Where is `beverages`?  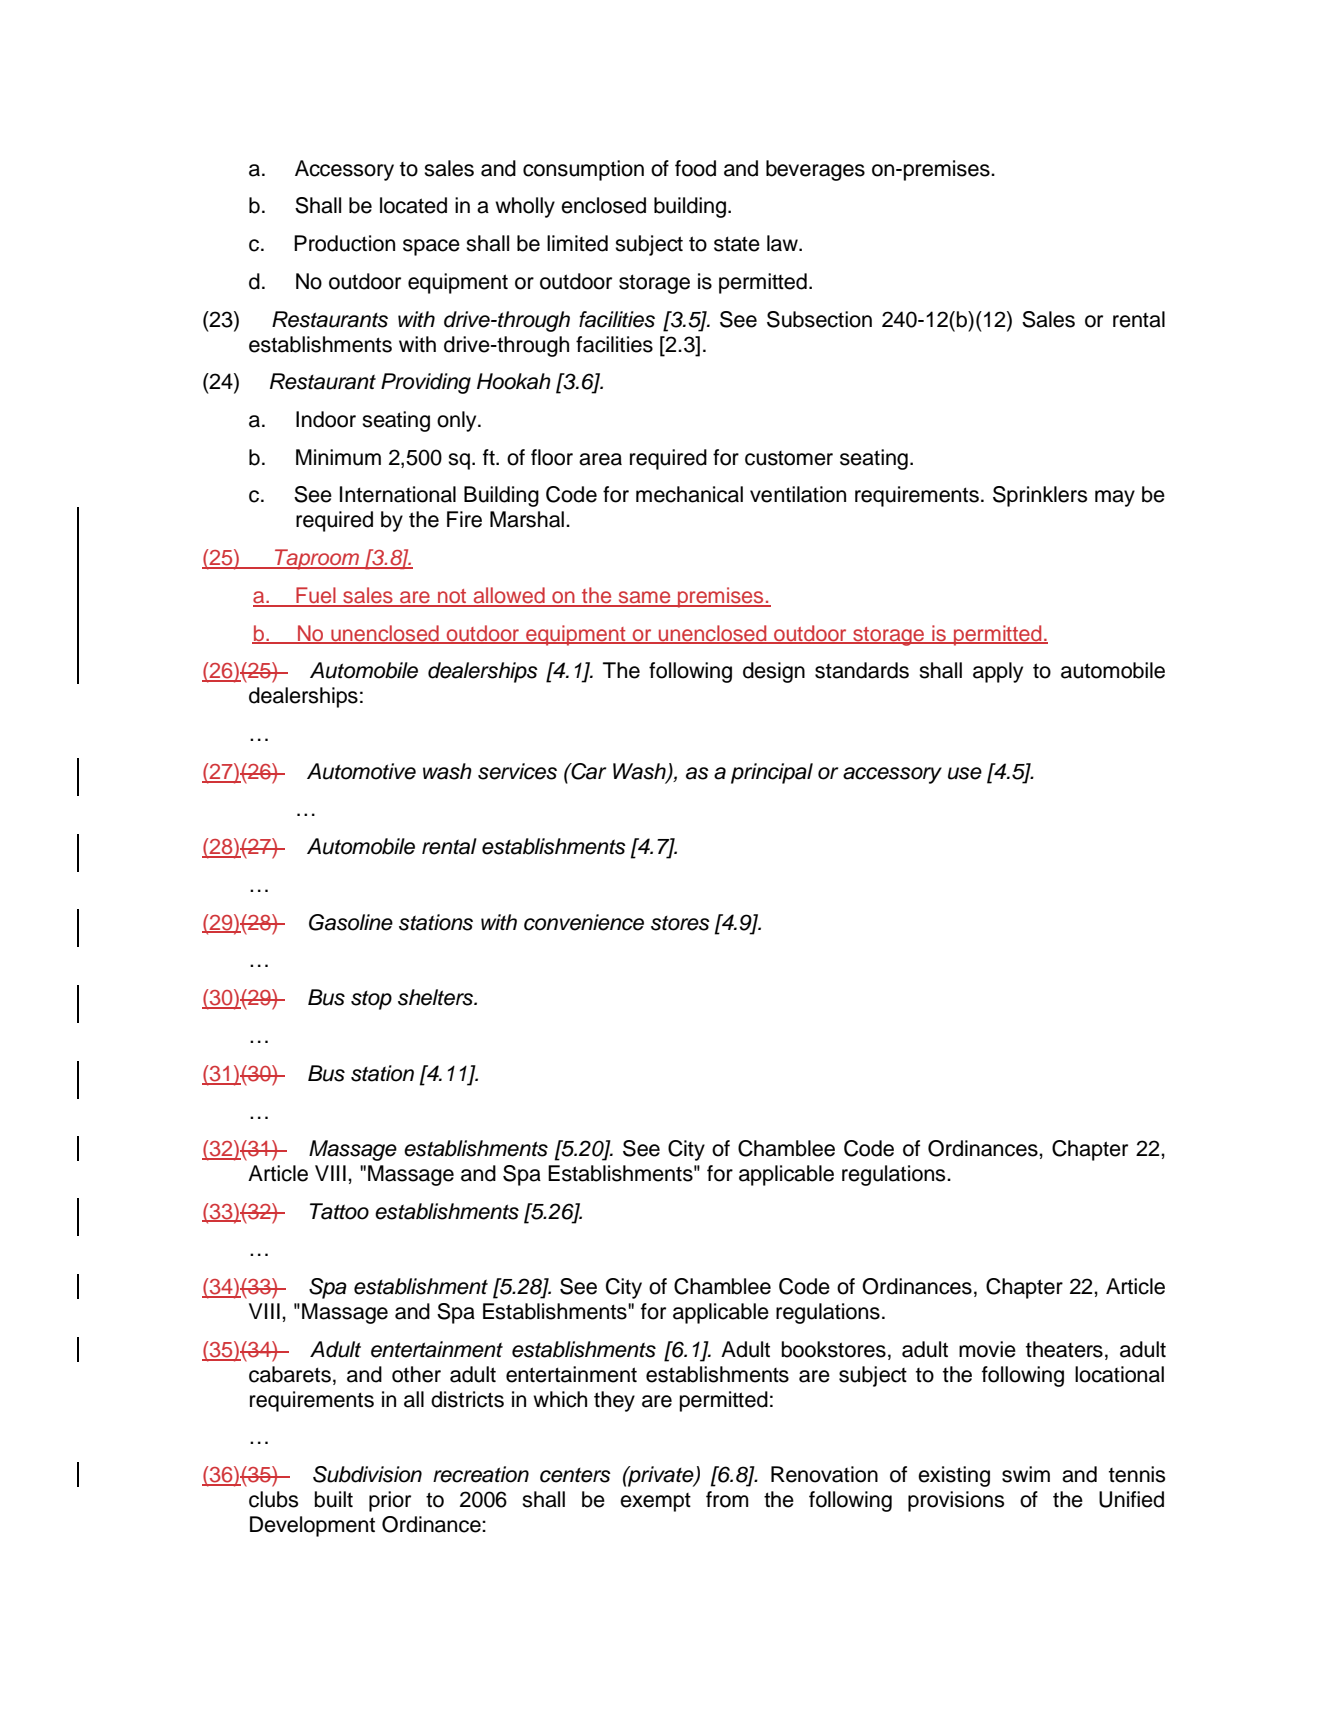
beverages is located at coordinates (815, 170).
